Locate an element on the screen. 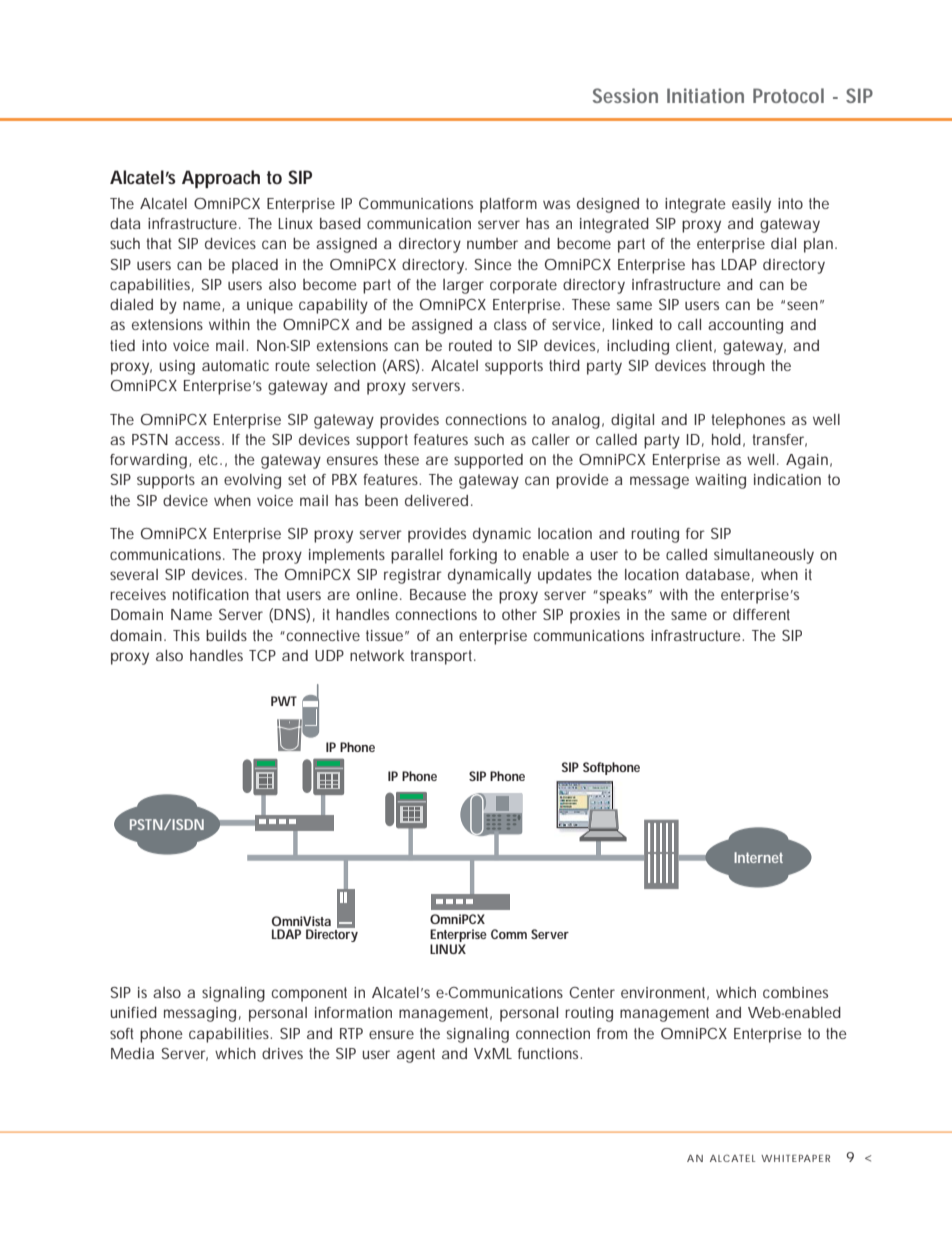 The image size is (952, 1233). platform is located at coordinates (508, 205).
